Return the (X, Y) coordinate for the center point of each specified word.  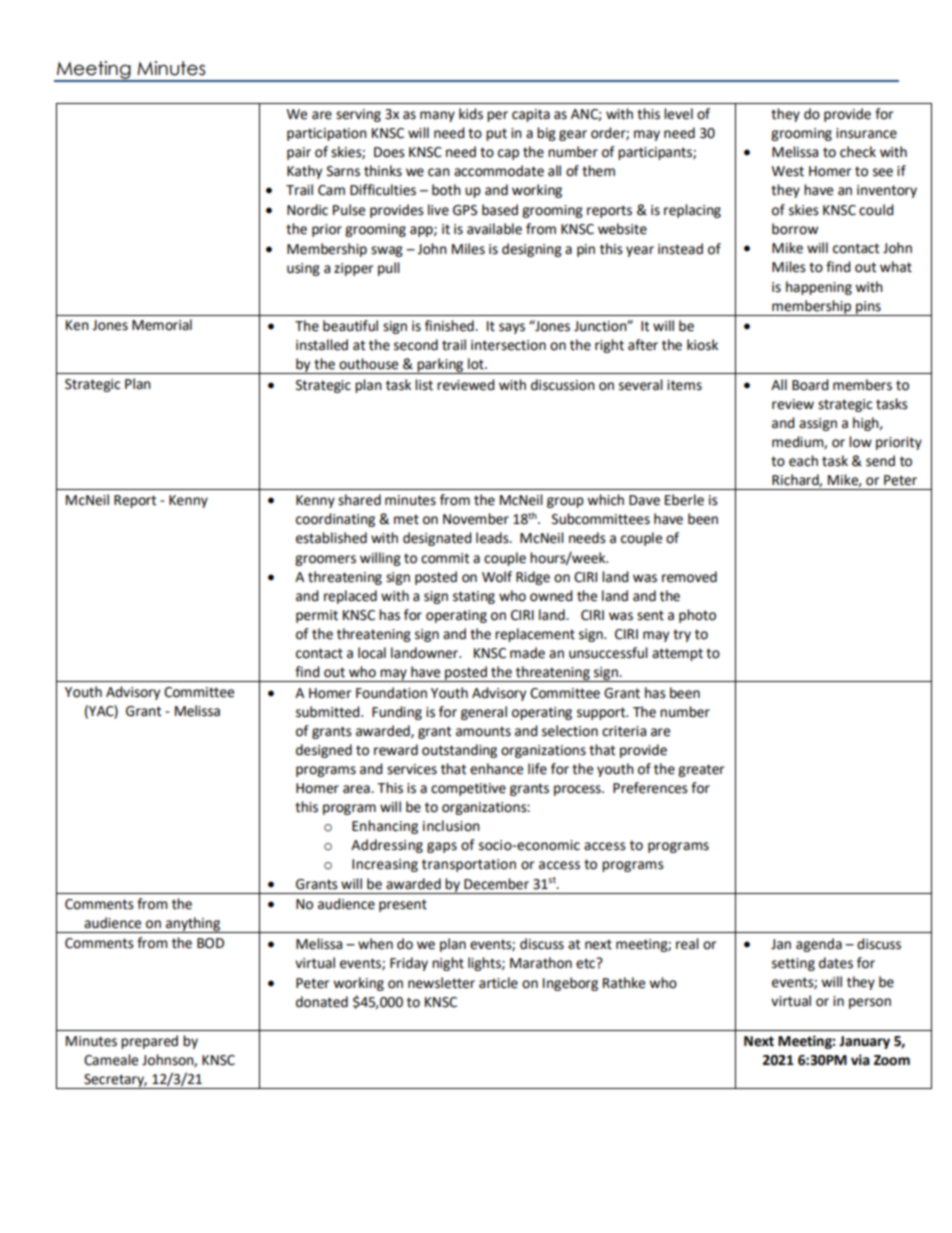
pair (299, 153)
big (546, 134)
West (788, 171)
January (864, 1042)
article (498, 983)
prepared (149, 1042)
